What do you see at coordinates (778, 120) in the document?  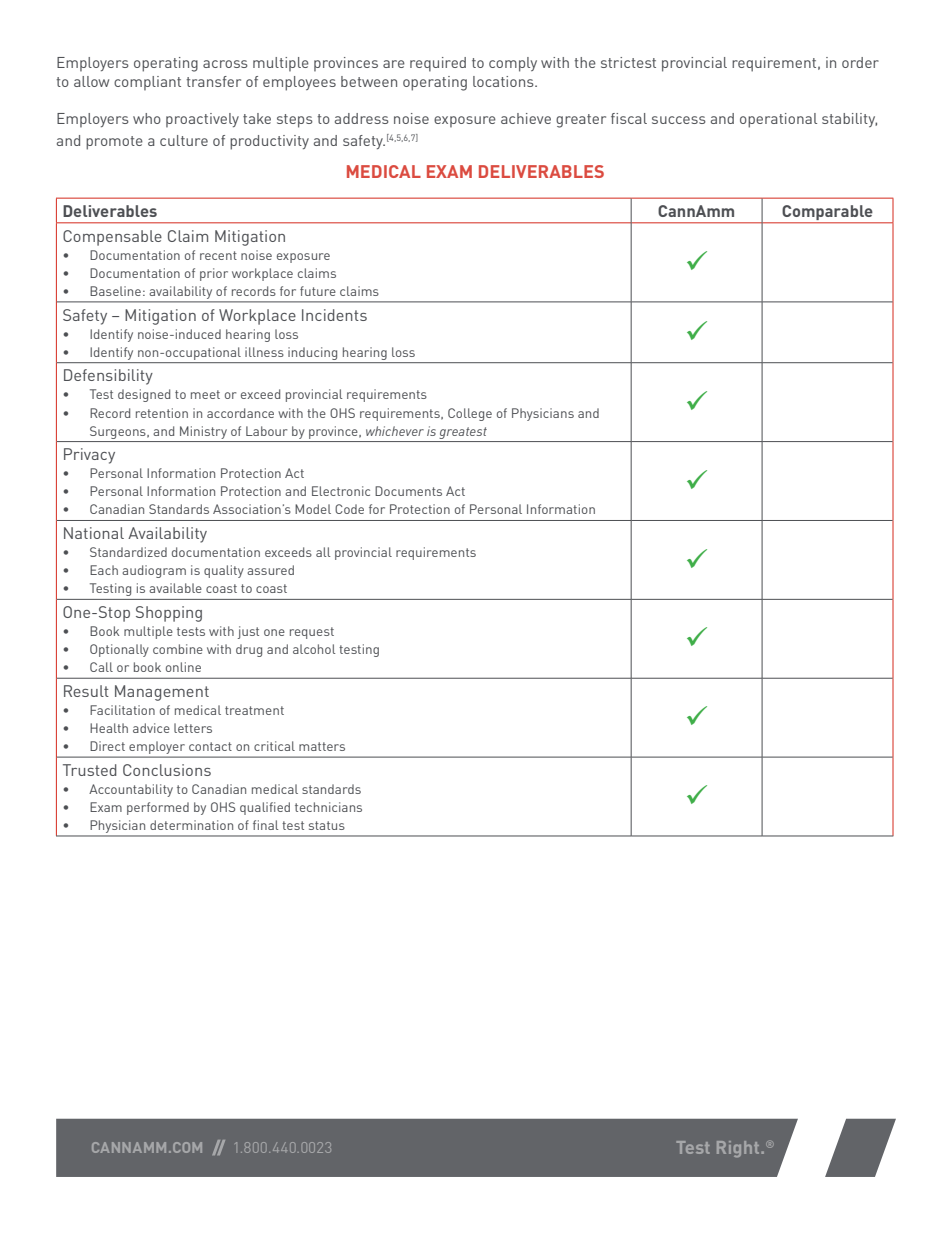 I see `operational` at bounding box center [778, 120].
